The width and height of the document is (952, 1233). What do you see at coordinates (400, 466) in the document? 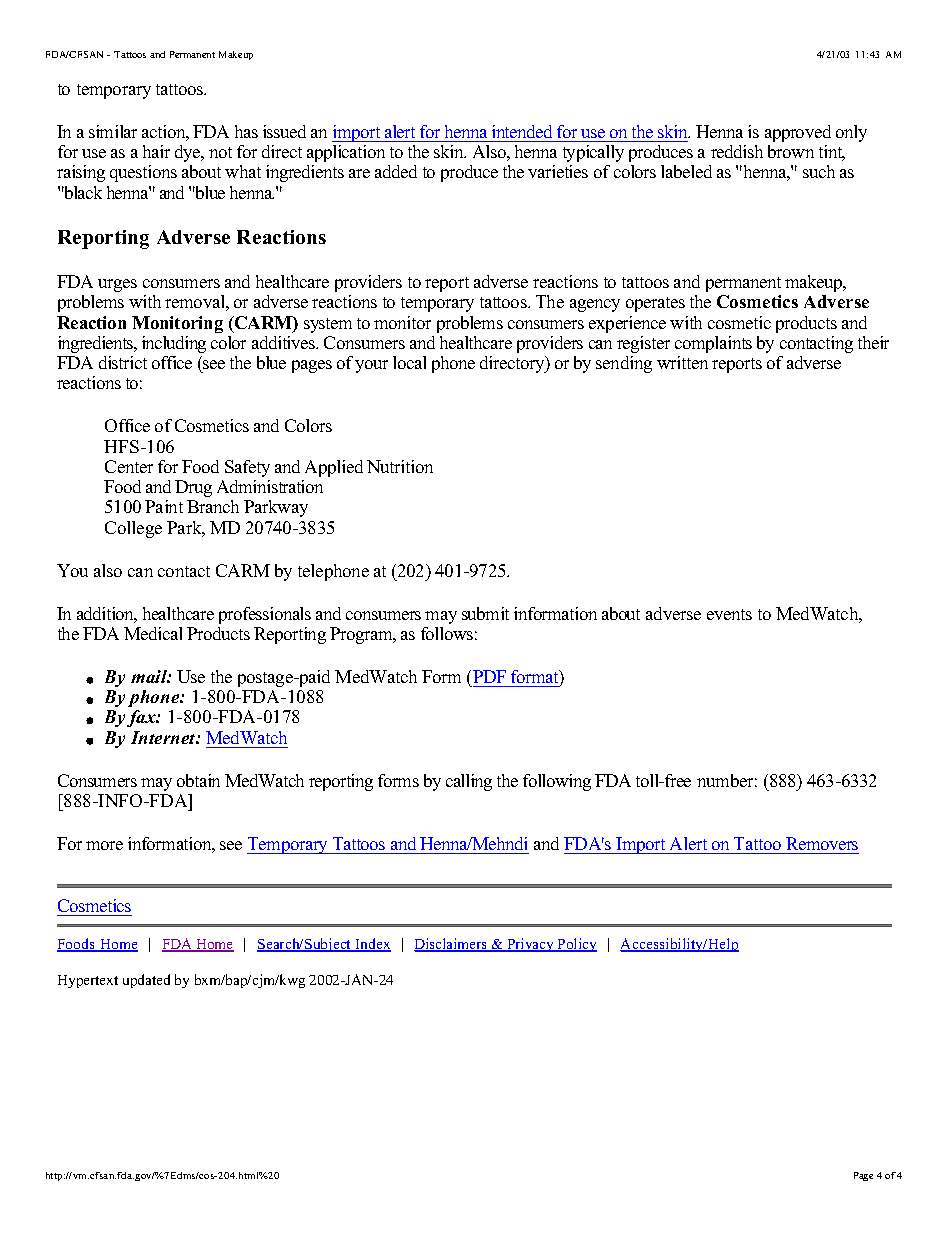
I see `Nutrition` at bounding box center [400, 466].
